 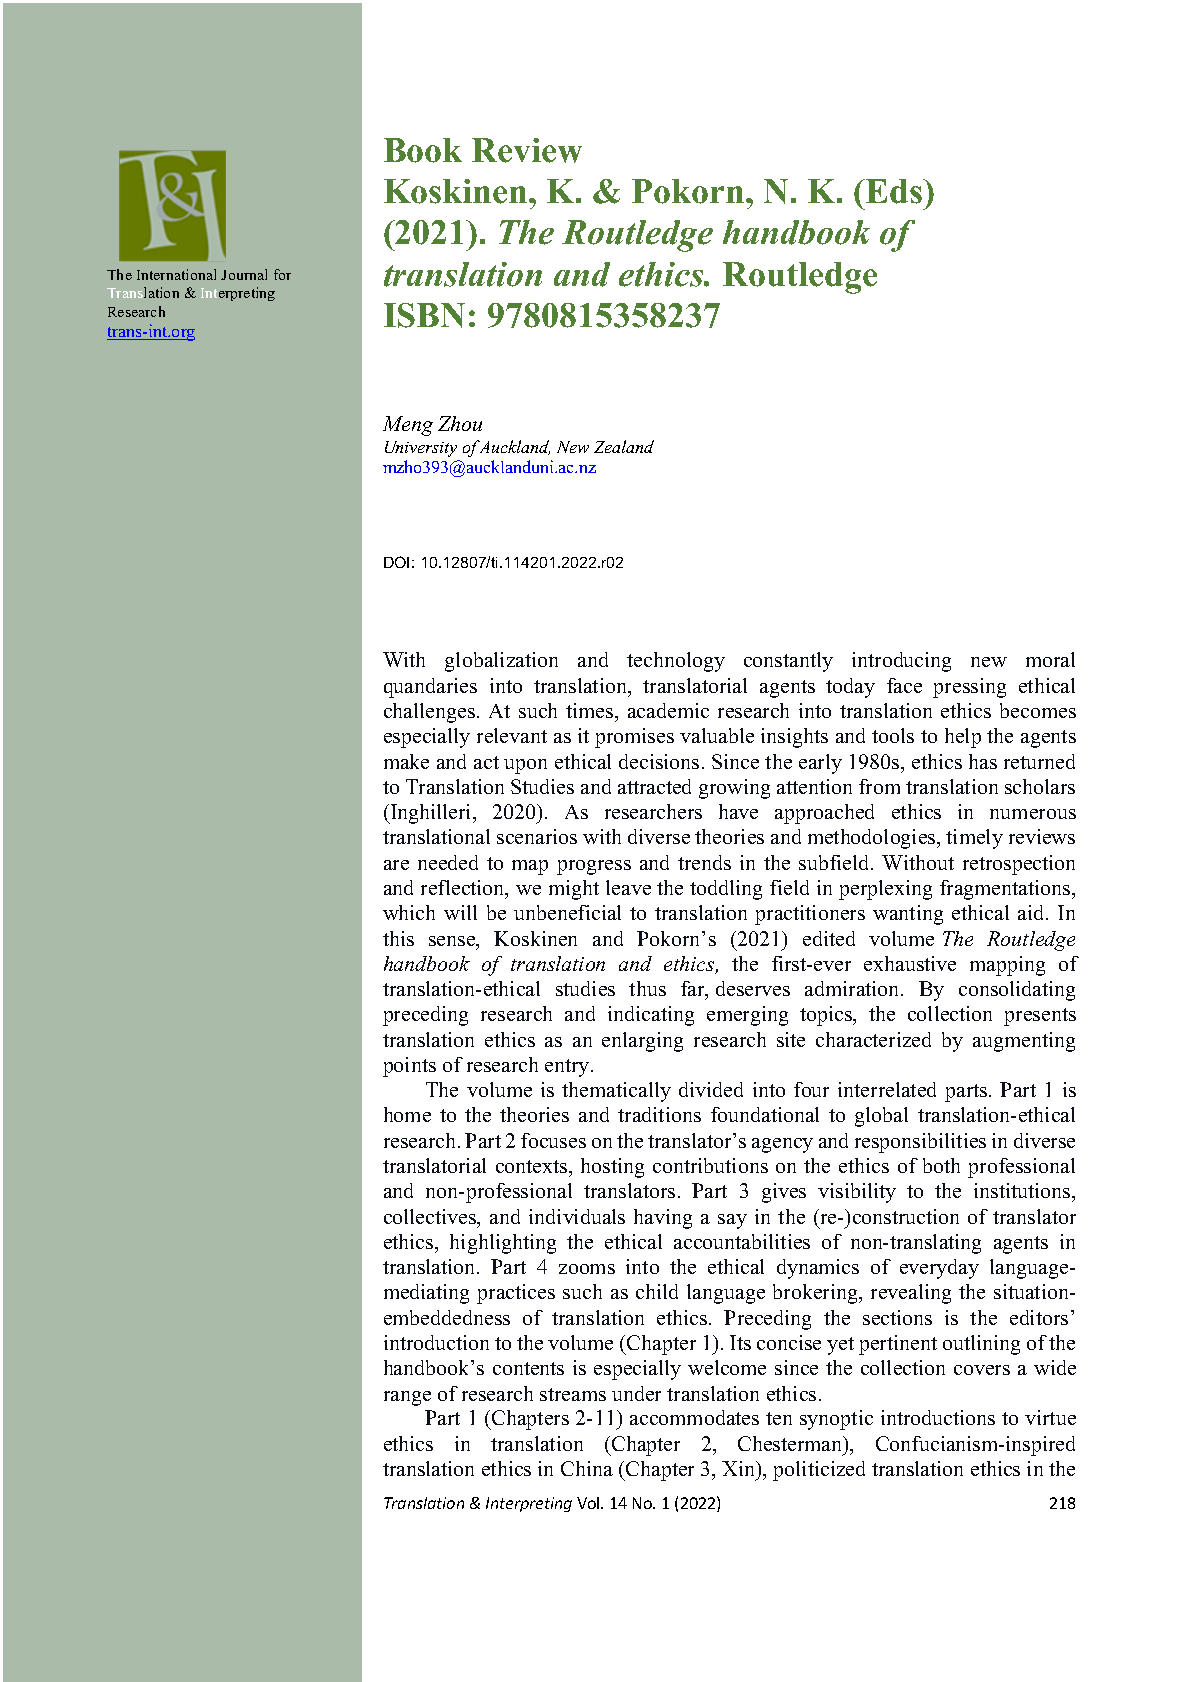 What do you see at coordinates (974, 839) in the document?
I see `timely` at bounding box center [974, 839].
